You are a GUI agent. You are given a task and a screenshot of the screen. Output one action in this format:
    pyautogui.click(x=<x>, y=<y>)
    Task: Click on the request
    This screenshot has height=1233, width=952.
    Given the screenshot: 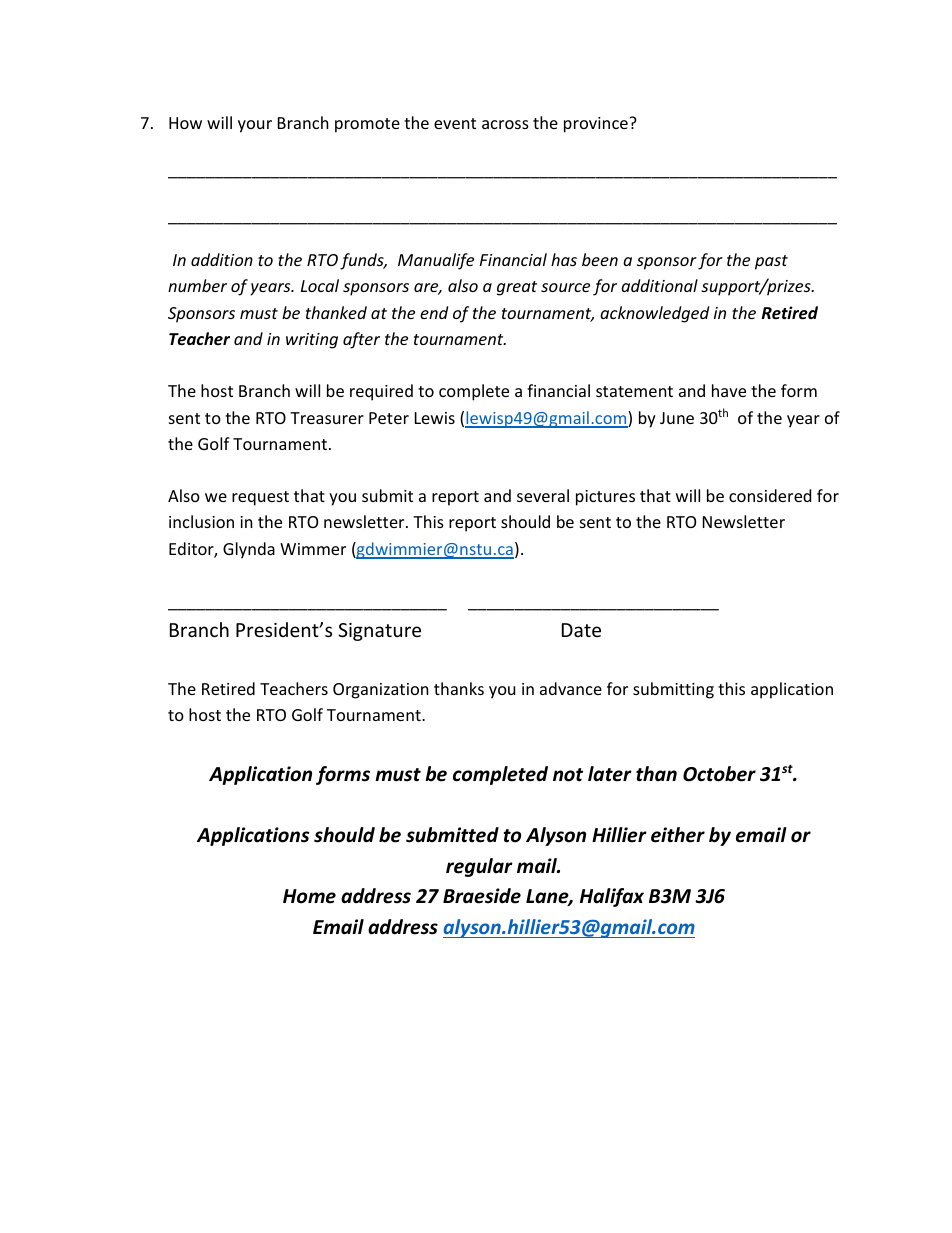 What is the action you would take?
    pyautogui.click(x=260, y=498)
